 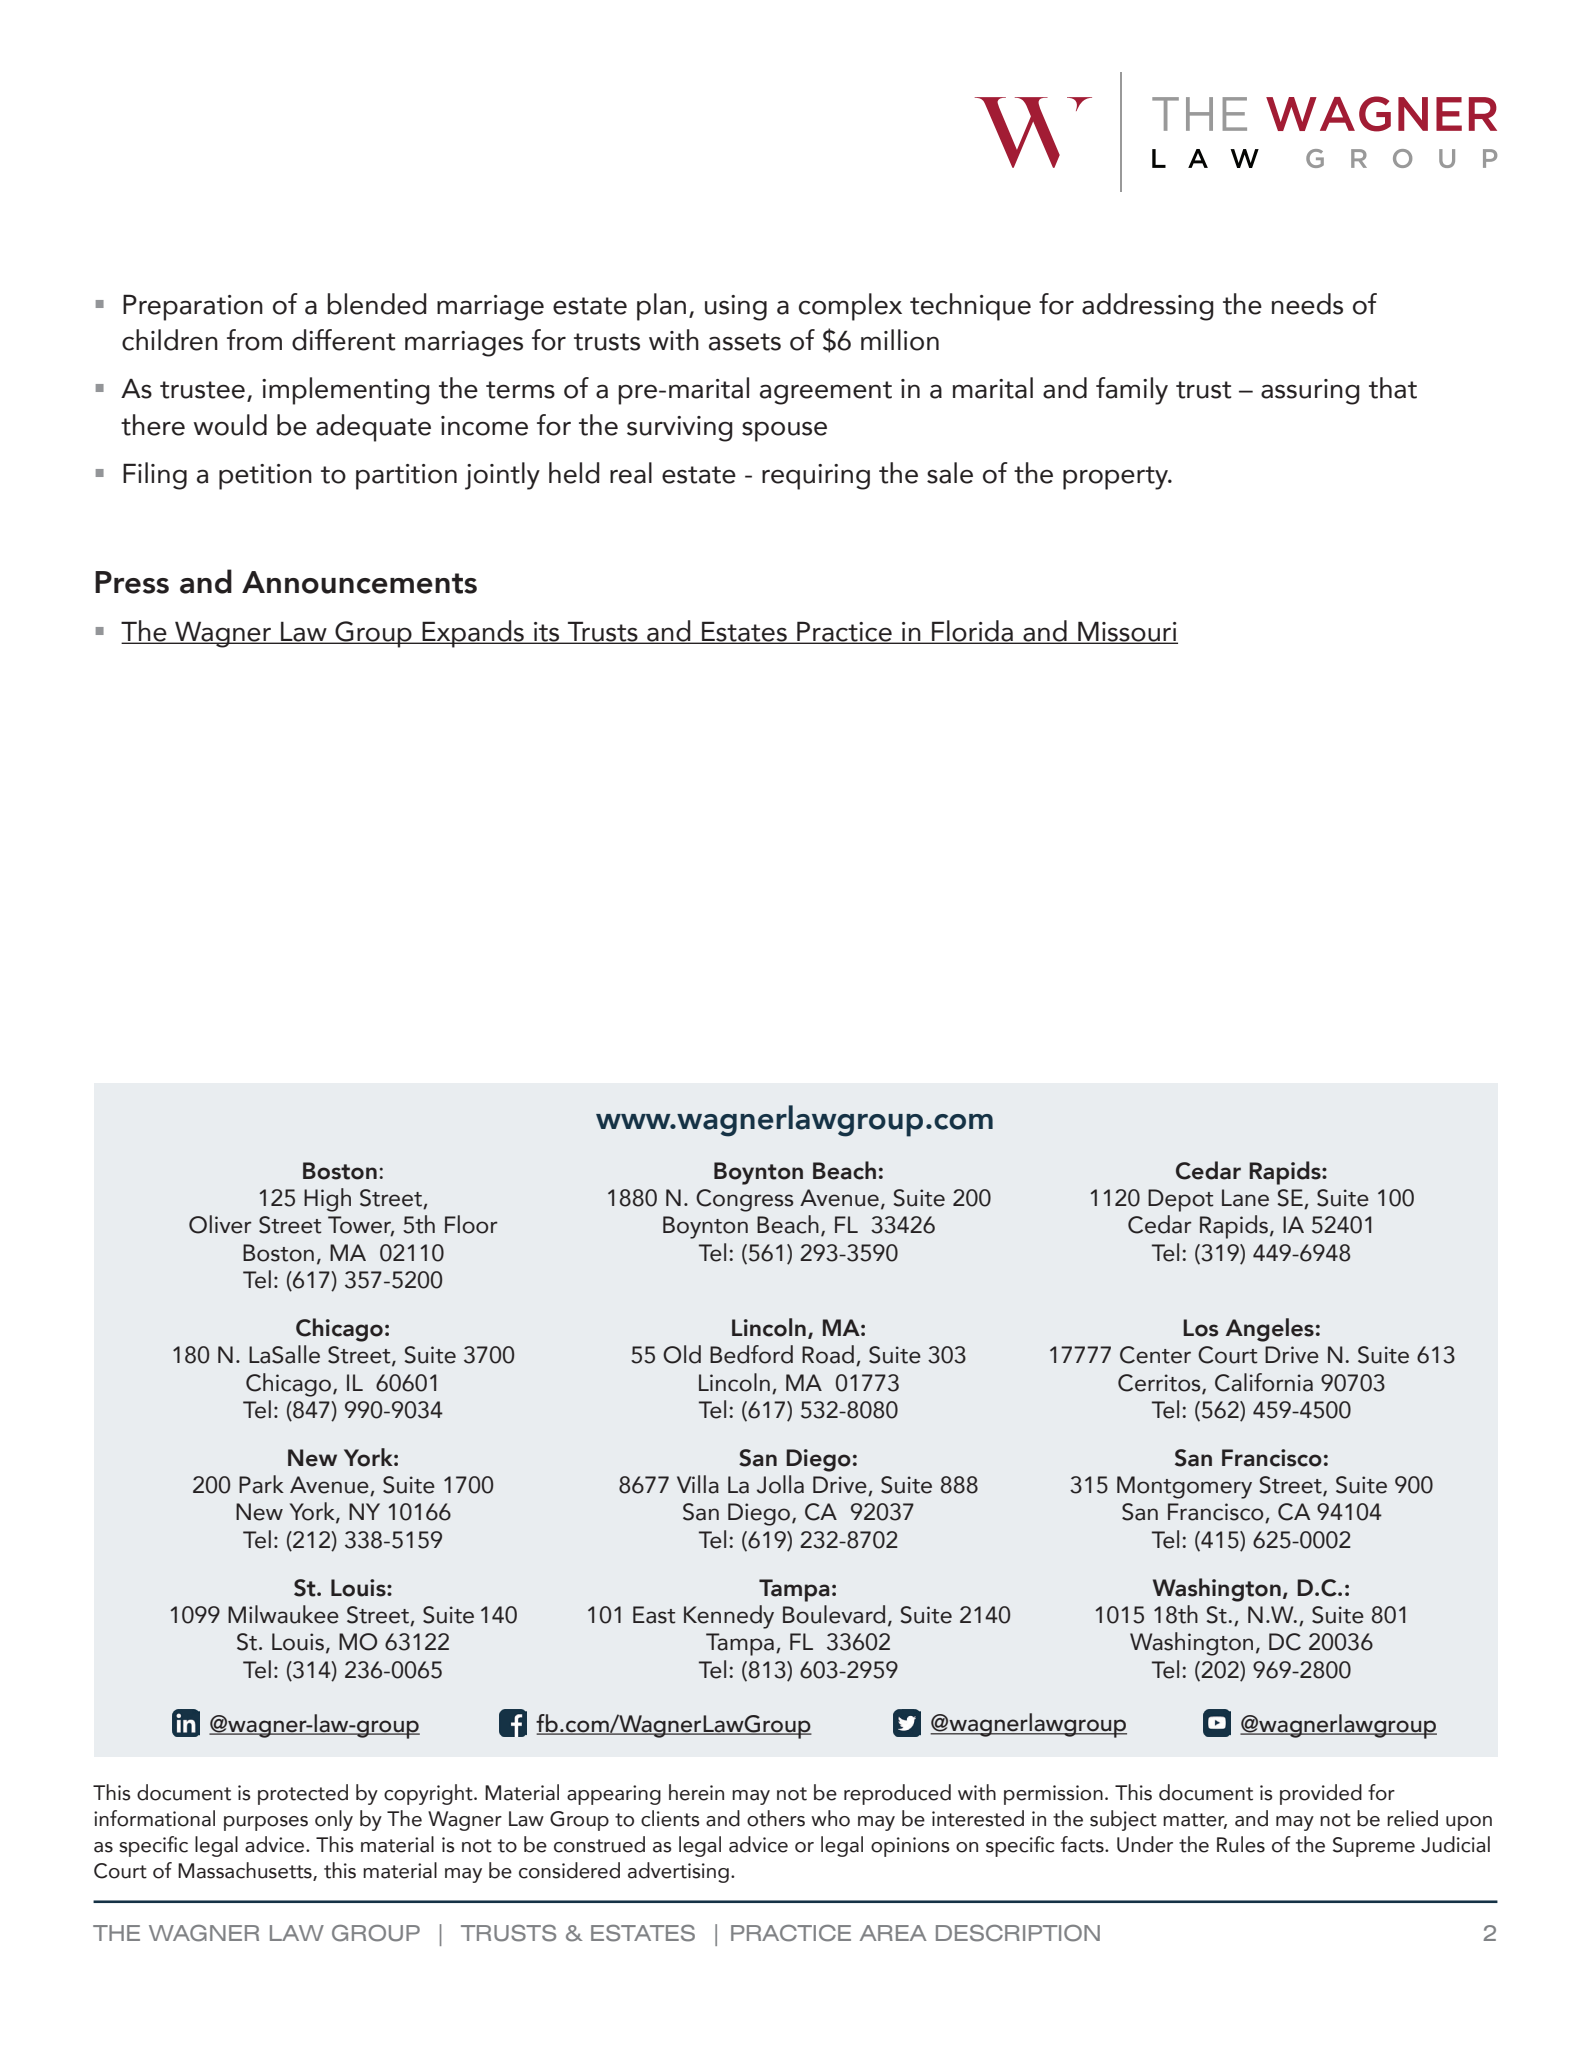 What do you see at coordinates (246, 1871) in the screenshot?
I see `Massachusetts` at bounding box center [246, 1871].
